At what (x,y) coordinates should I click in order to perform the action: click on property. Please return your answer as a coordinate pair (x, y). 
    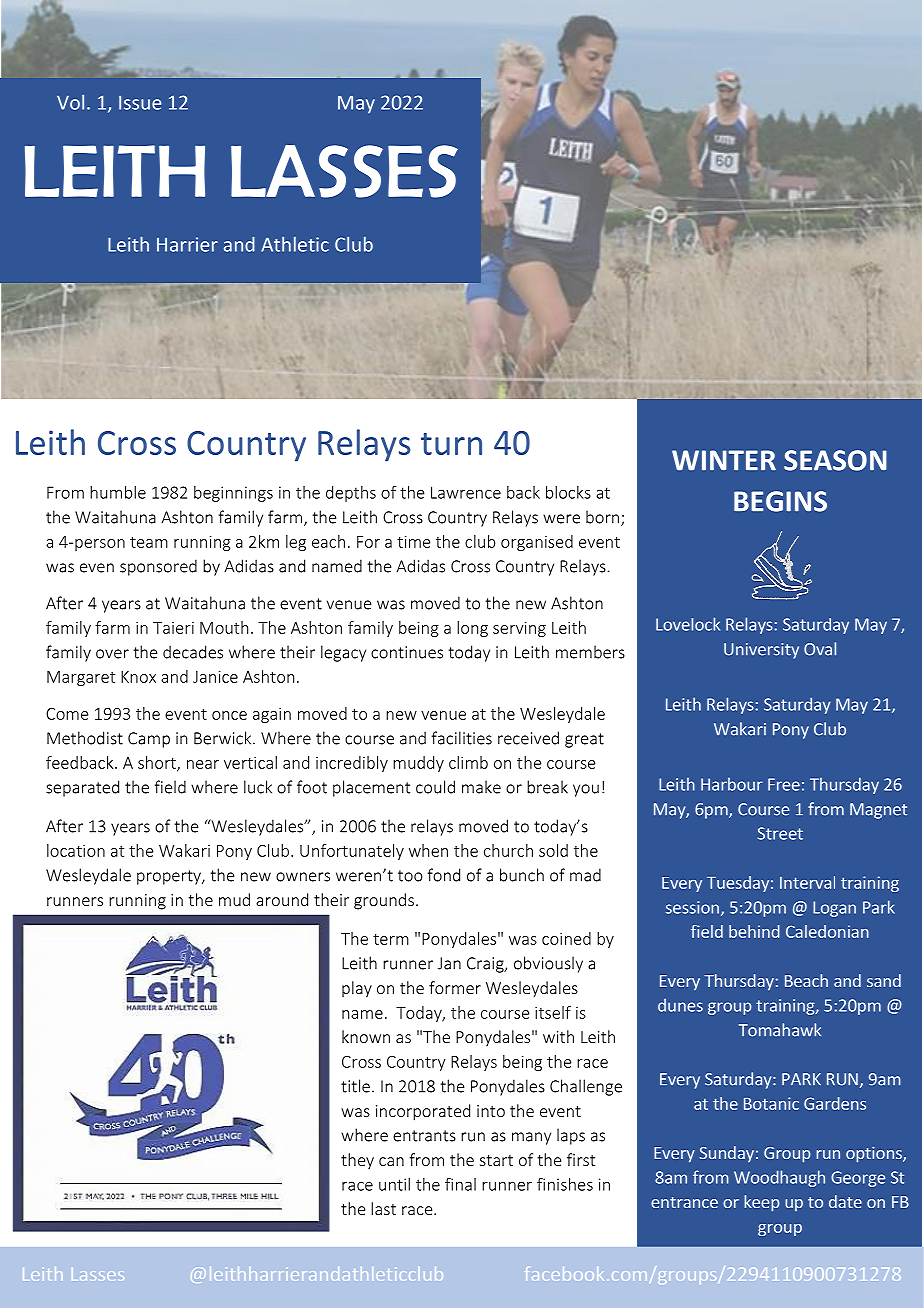
    Looking at the image, I should click on (170, 877).
